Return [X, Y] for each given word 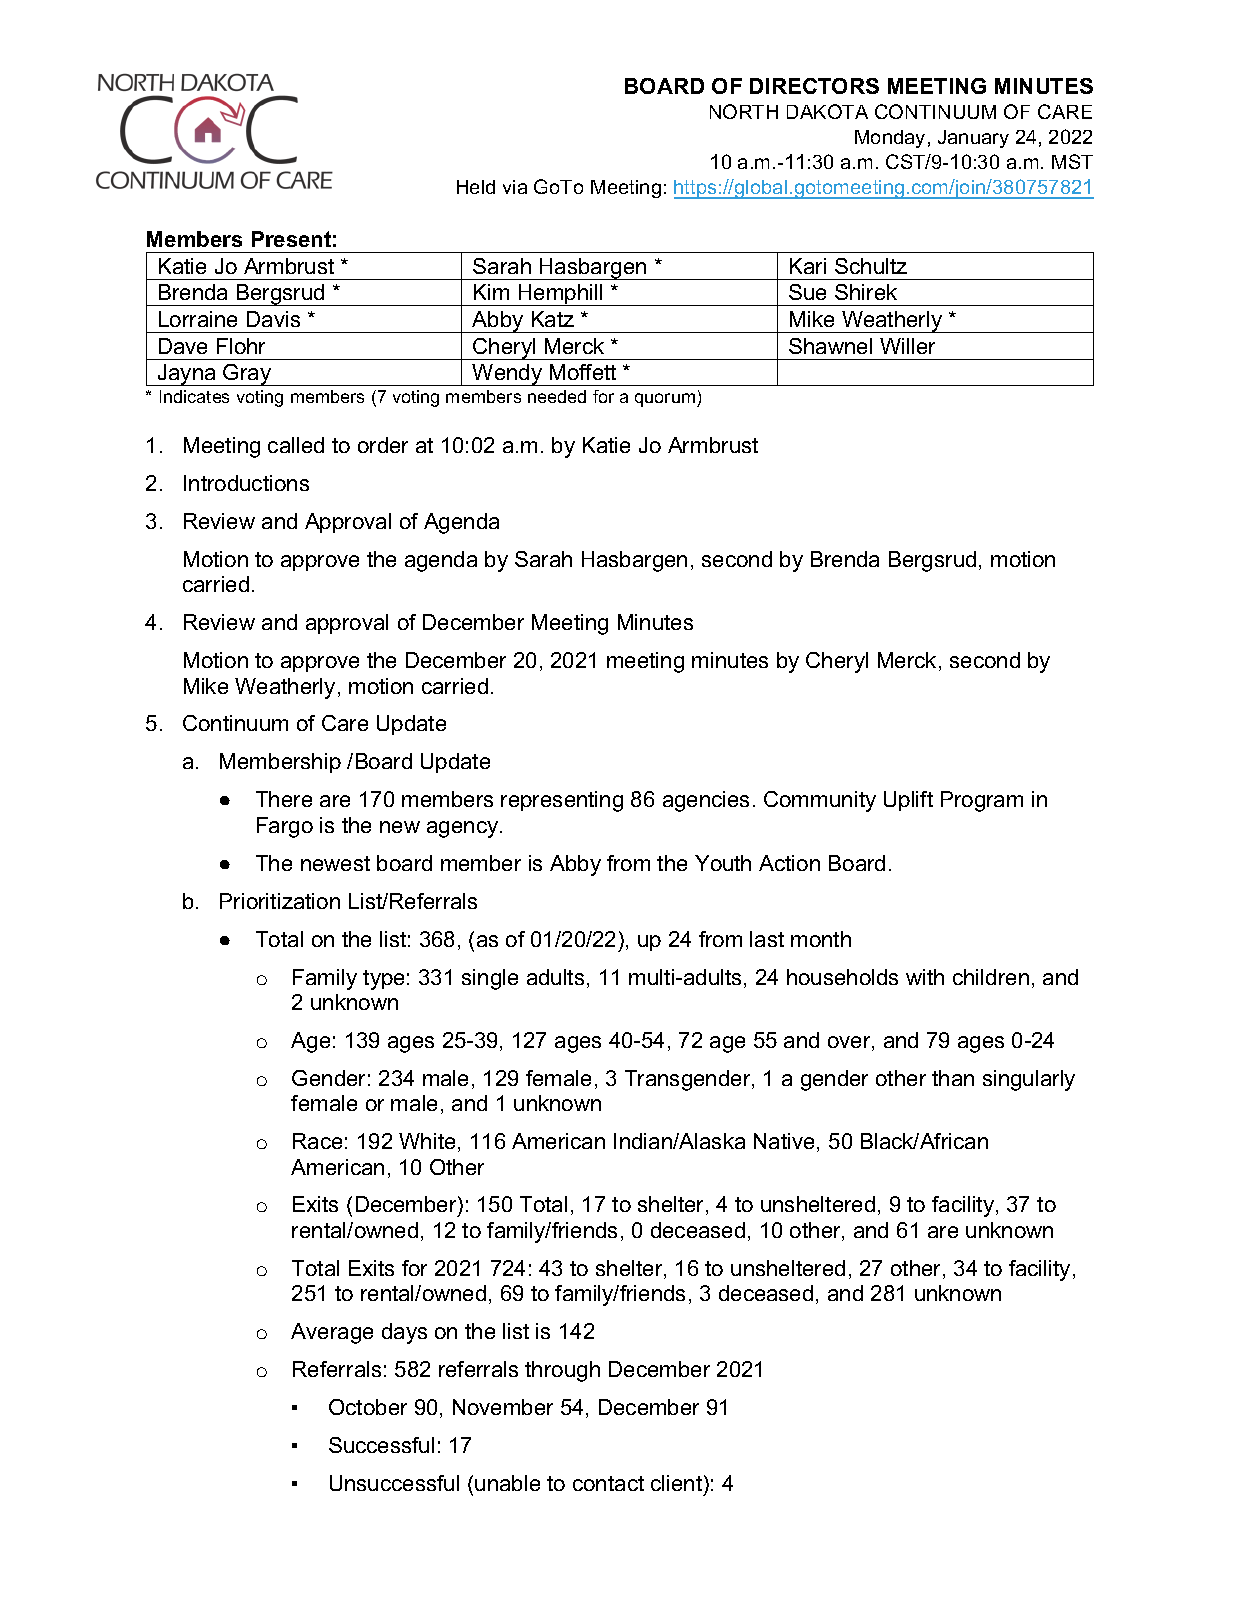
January [973, 139]
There [284, 799]
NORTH [744, 111]
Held [476, 187]
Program [982, 801]
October [368, 1407]
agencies [706, 801]
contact [608, 1483]
